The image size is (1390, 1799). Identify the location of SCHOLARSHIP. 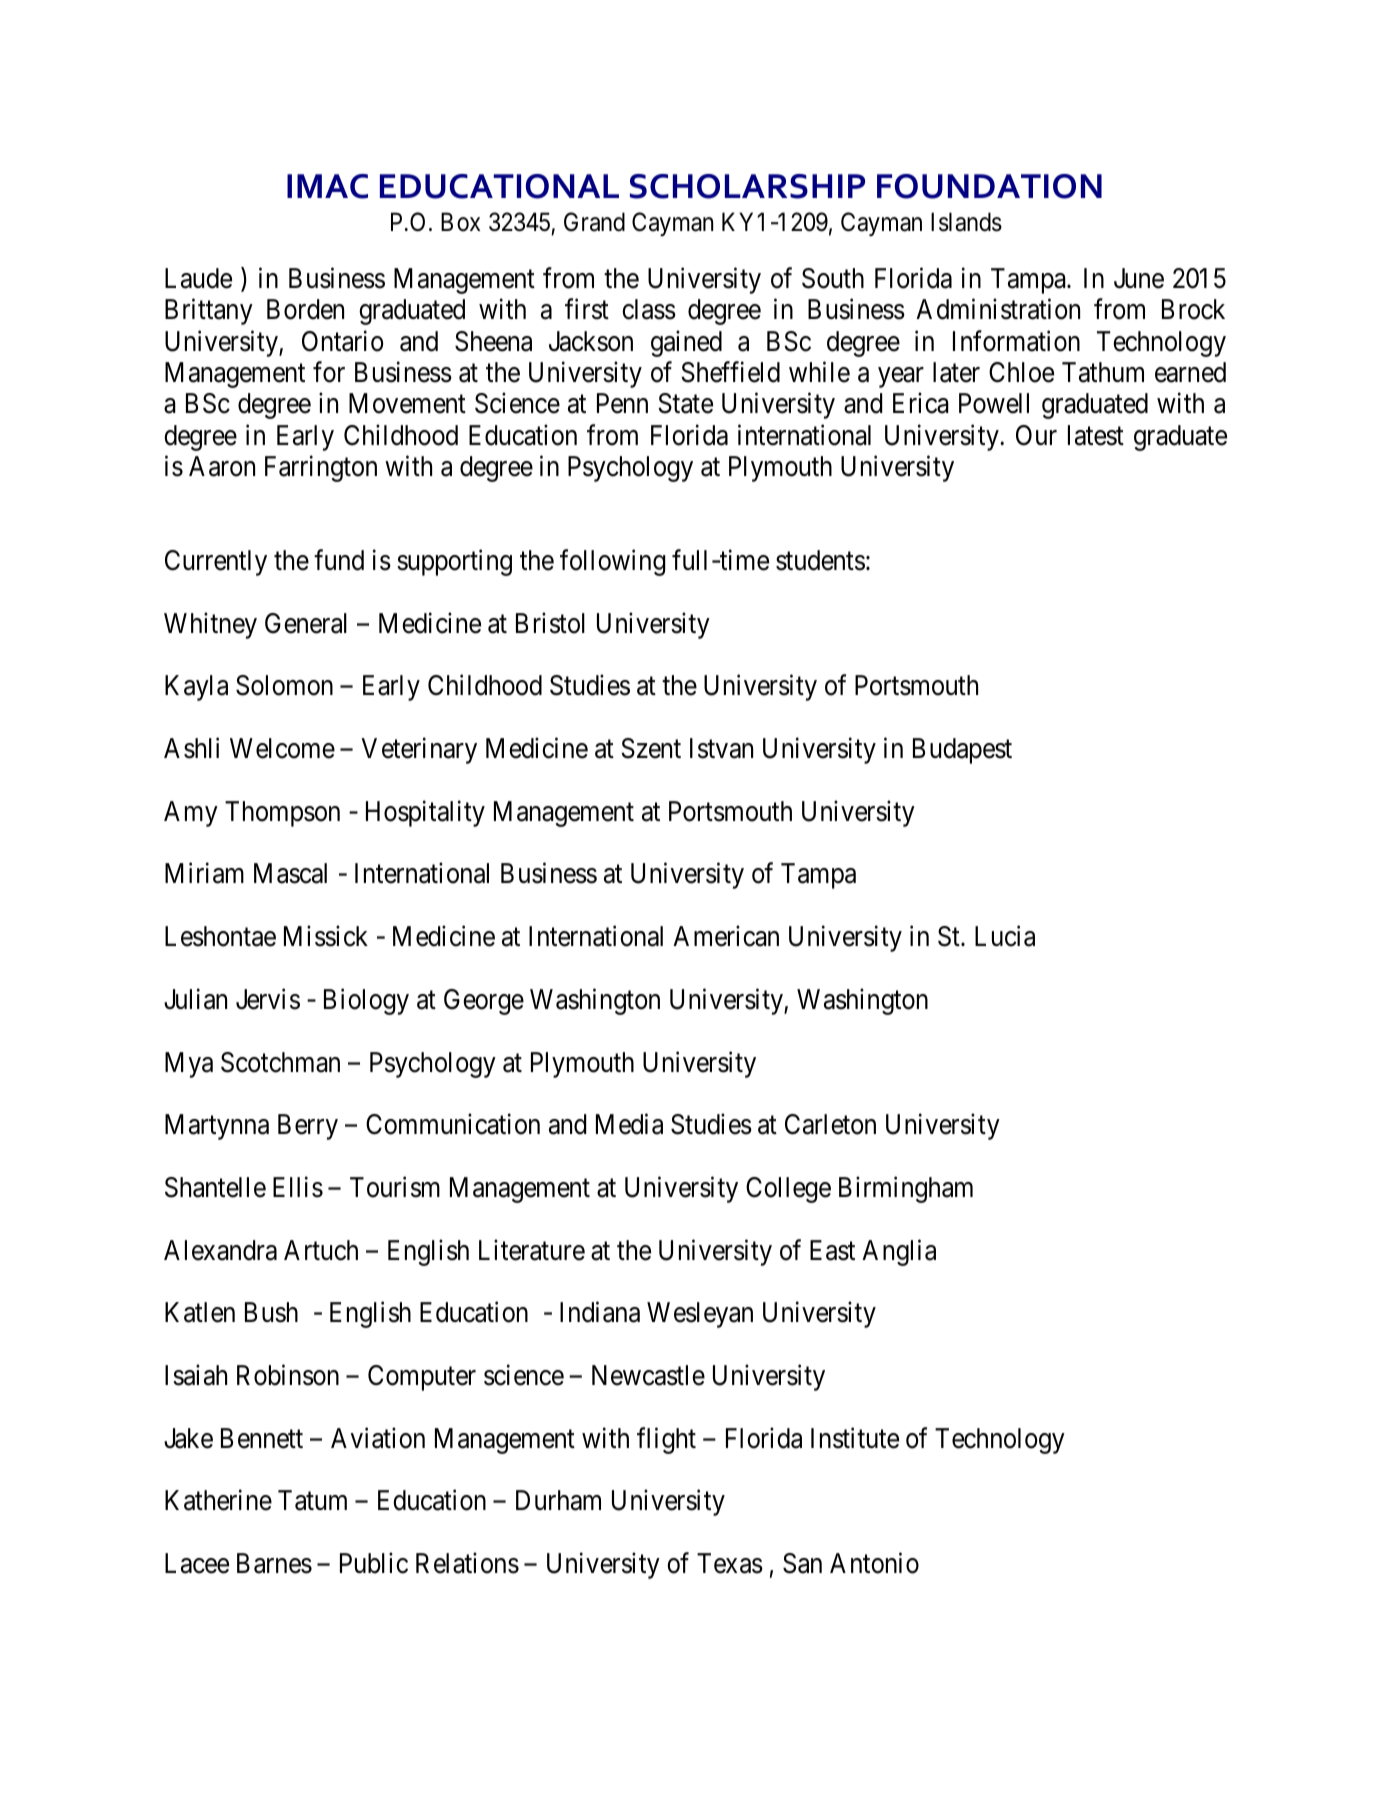
(747, 186).
